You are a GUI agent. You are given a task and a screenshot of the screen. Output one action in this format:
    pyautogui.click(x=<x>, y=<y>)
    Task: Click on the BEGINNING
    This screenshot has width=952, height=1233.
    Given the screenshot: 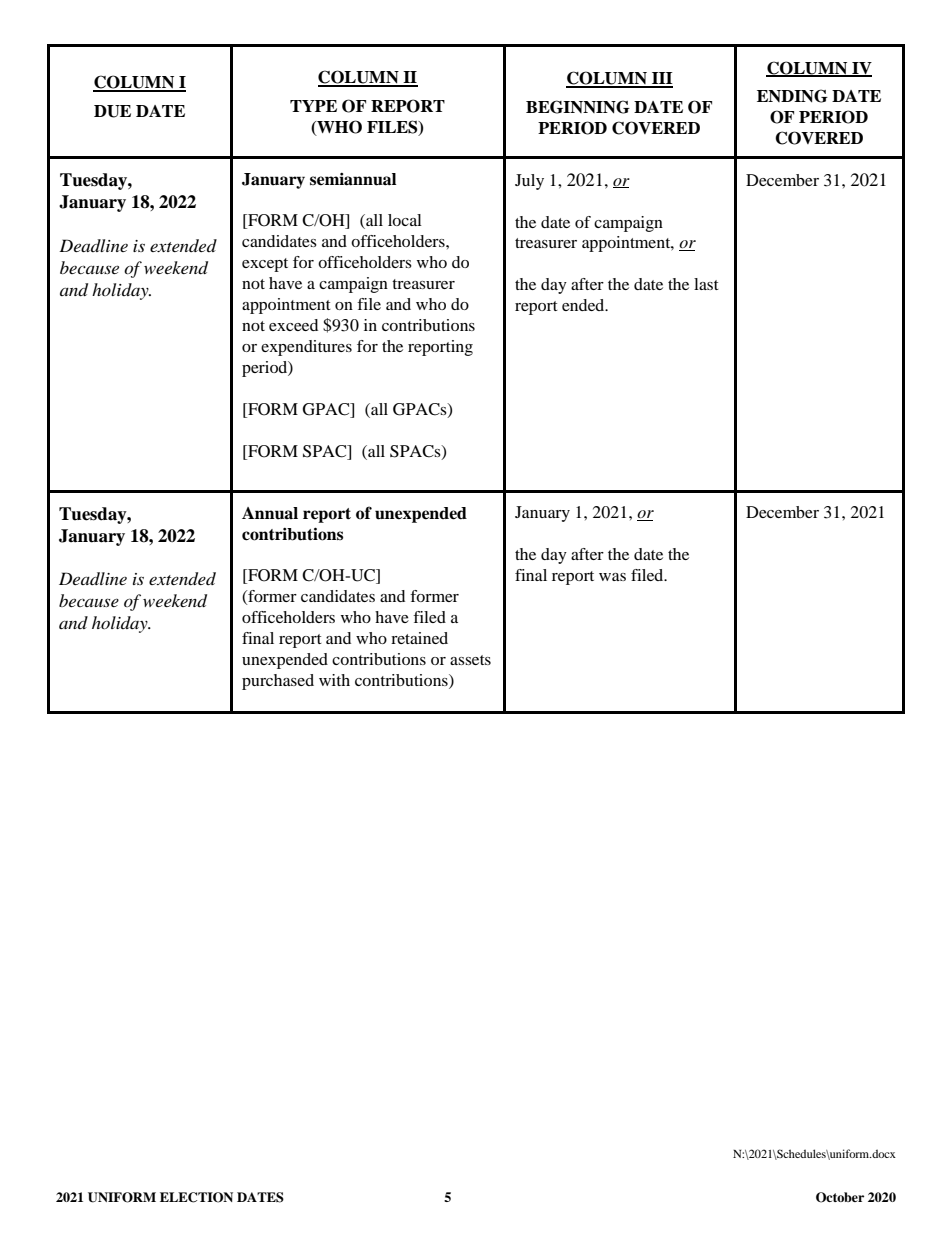 What is the action you would take?
    pyautogui.click(x=578, y=107)
